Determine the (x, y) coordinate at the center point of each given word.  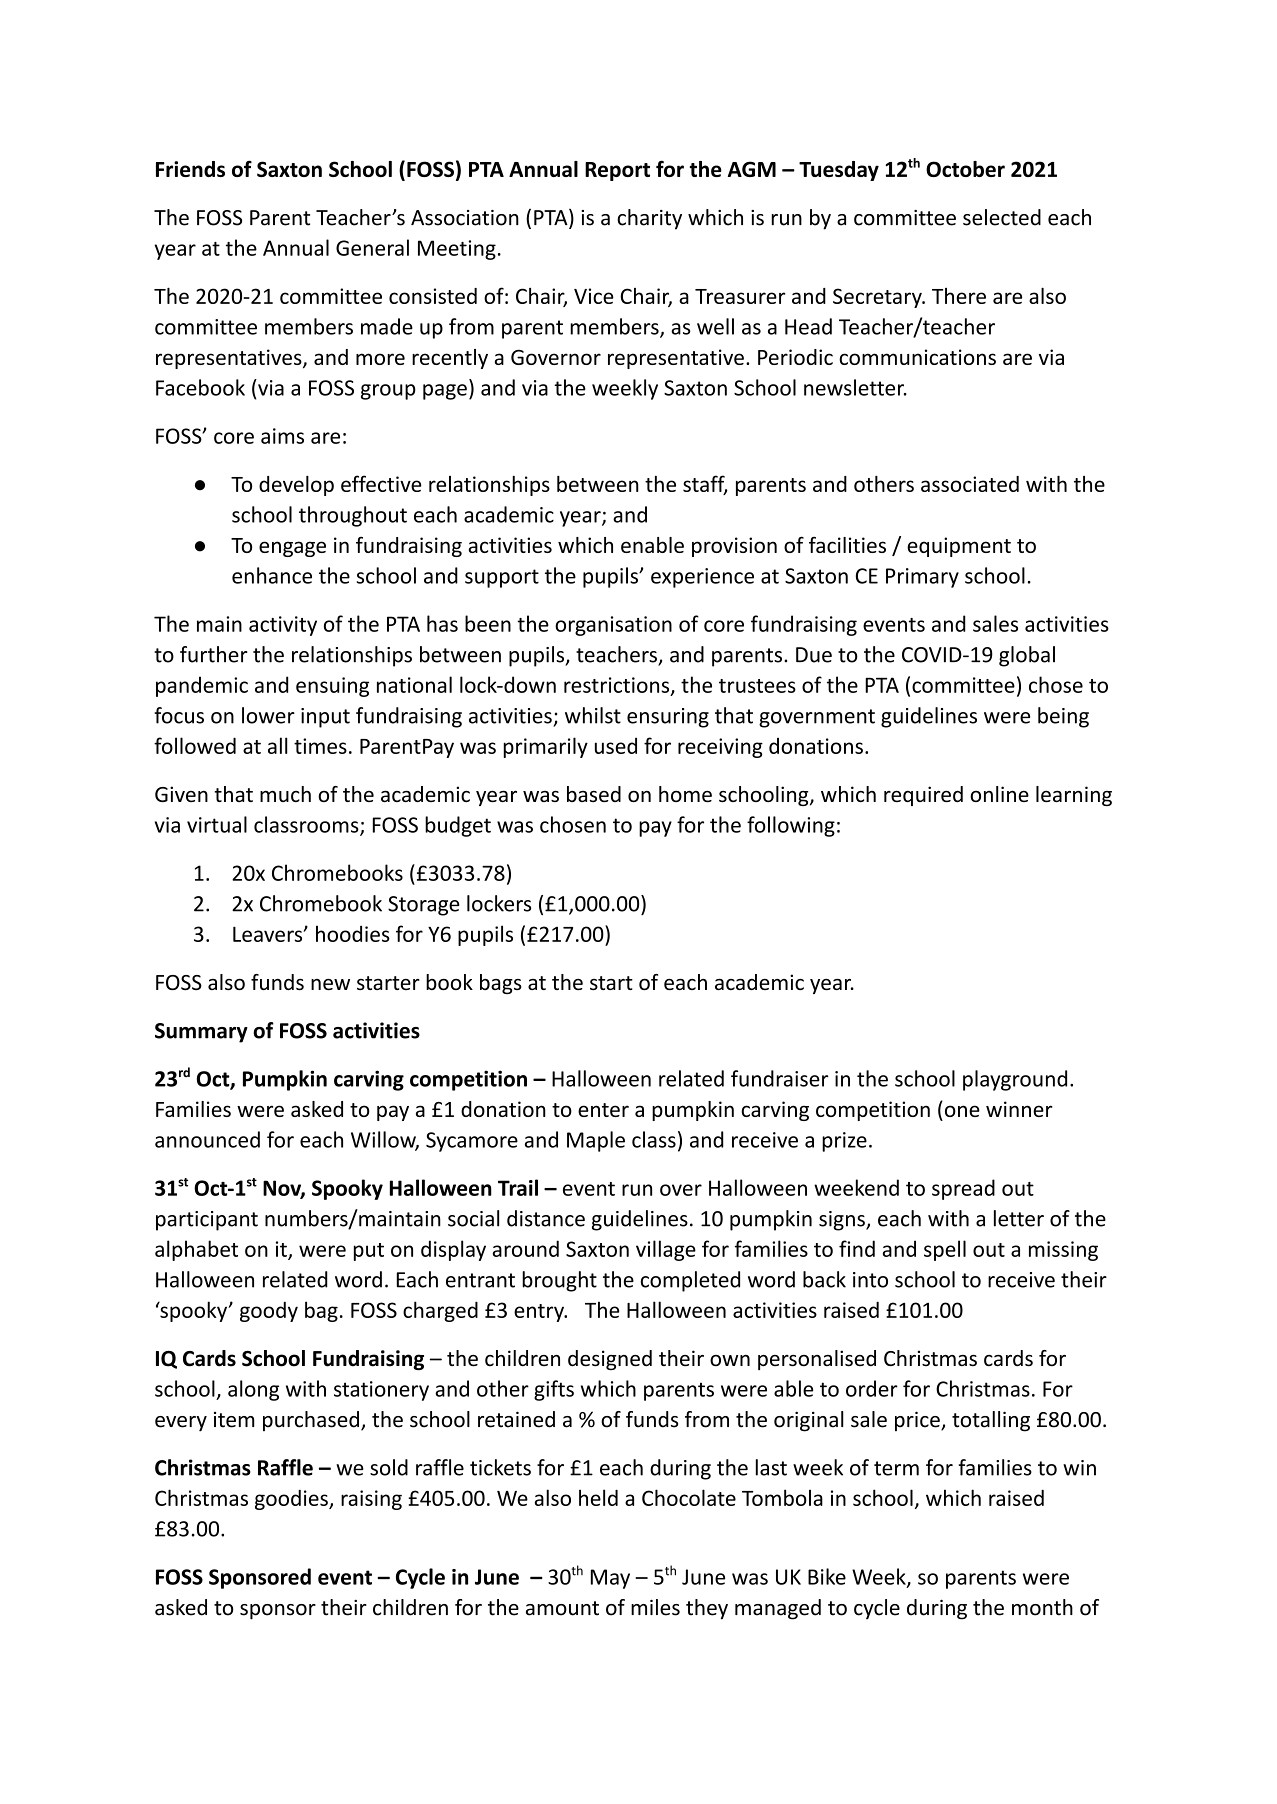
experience (702, 578)
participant (207, 1221)
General (372, 247)
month (1042, 1607)
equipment (959, 547)
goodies (292, 1500)
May (610, 1579)
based (594, 794)
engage (292, 549)
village (666, 1250)
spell (945, 1250)
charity (649, 219)
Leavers (269, 934)
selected (1002, 217)
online (999, 794)
